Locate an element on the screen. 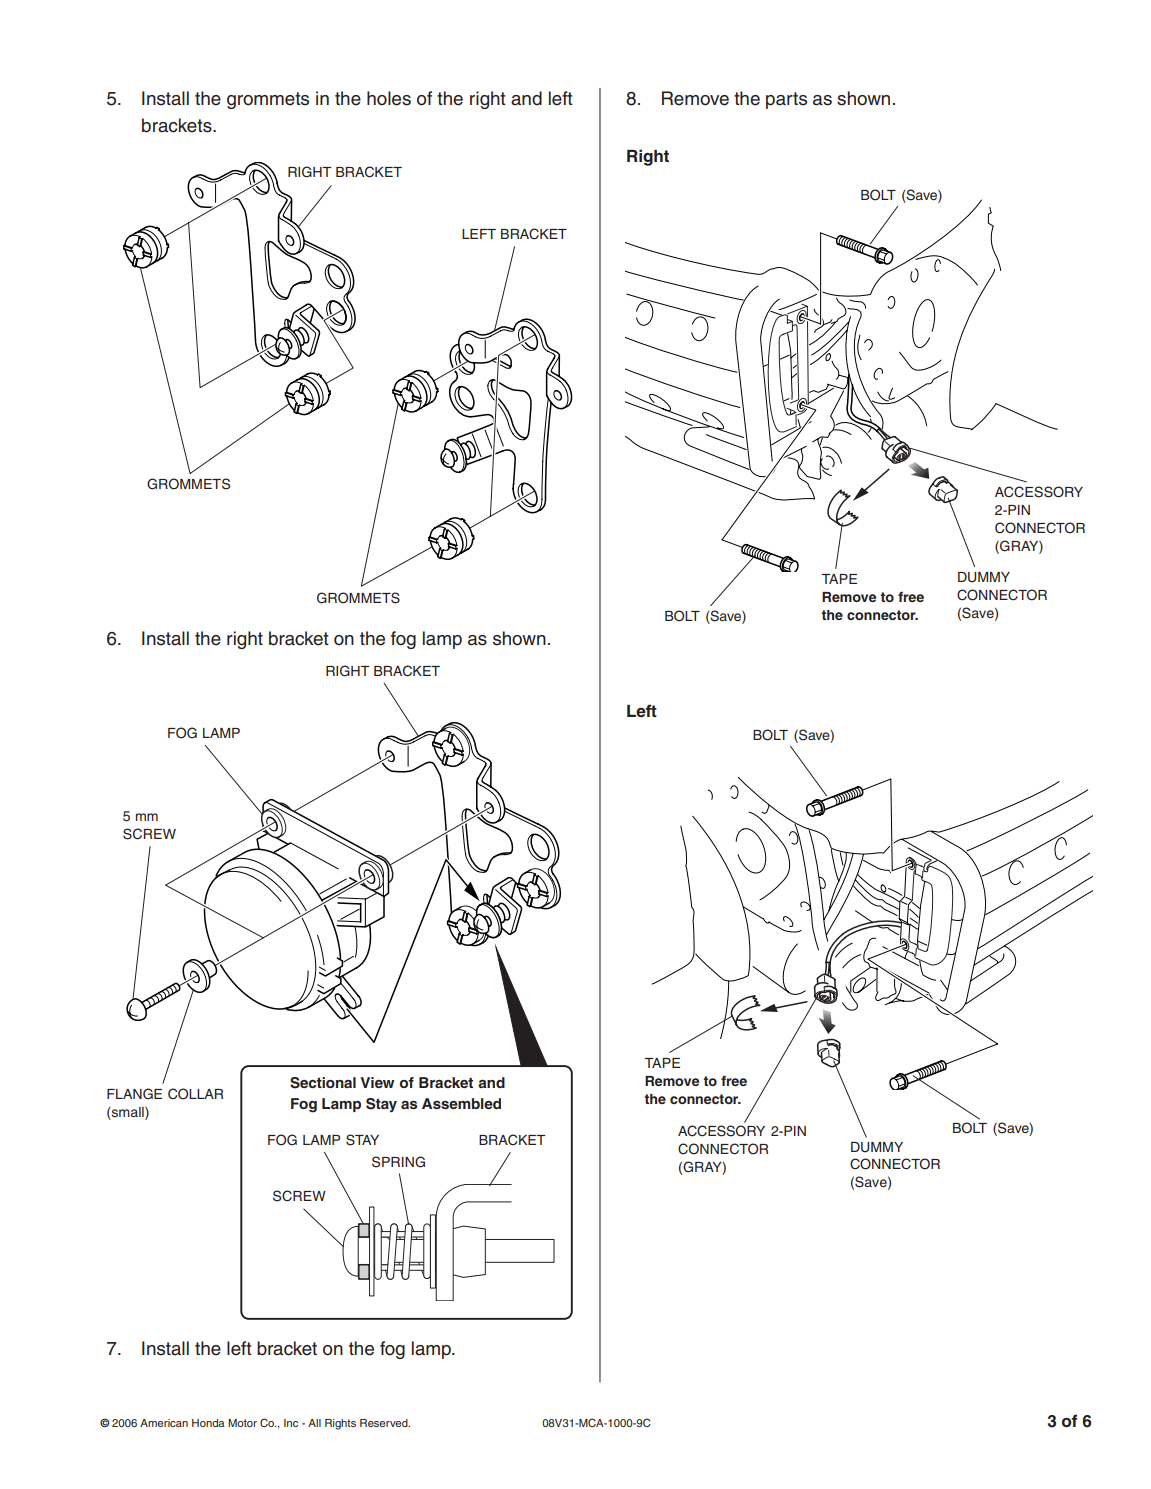 Image resolution: width=1151 pixels, height=1489 pixels. holes is located at coordinates (389, 98).
